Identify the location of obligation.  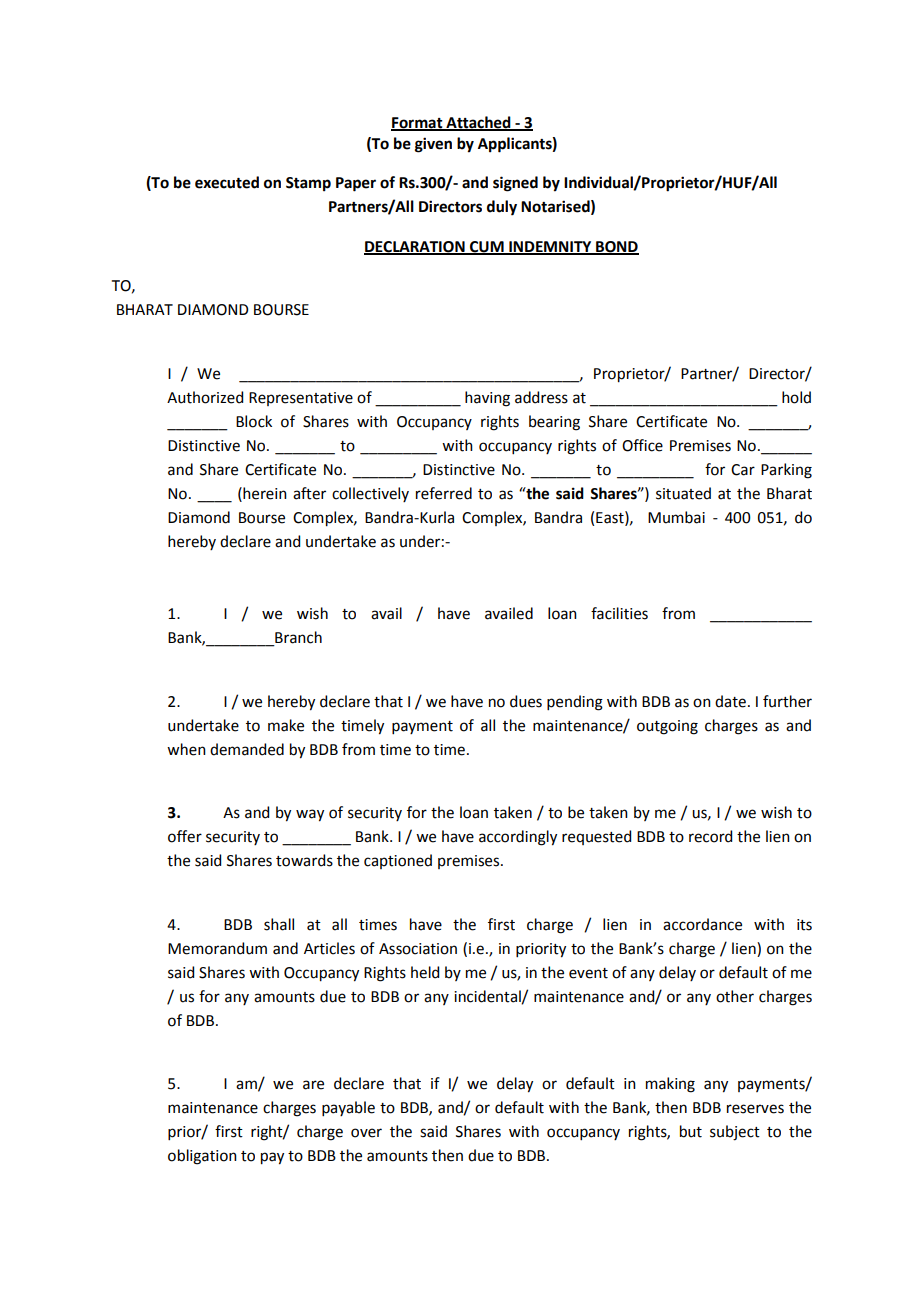
(202, 1157).
